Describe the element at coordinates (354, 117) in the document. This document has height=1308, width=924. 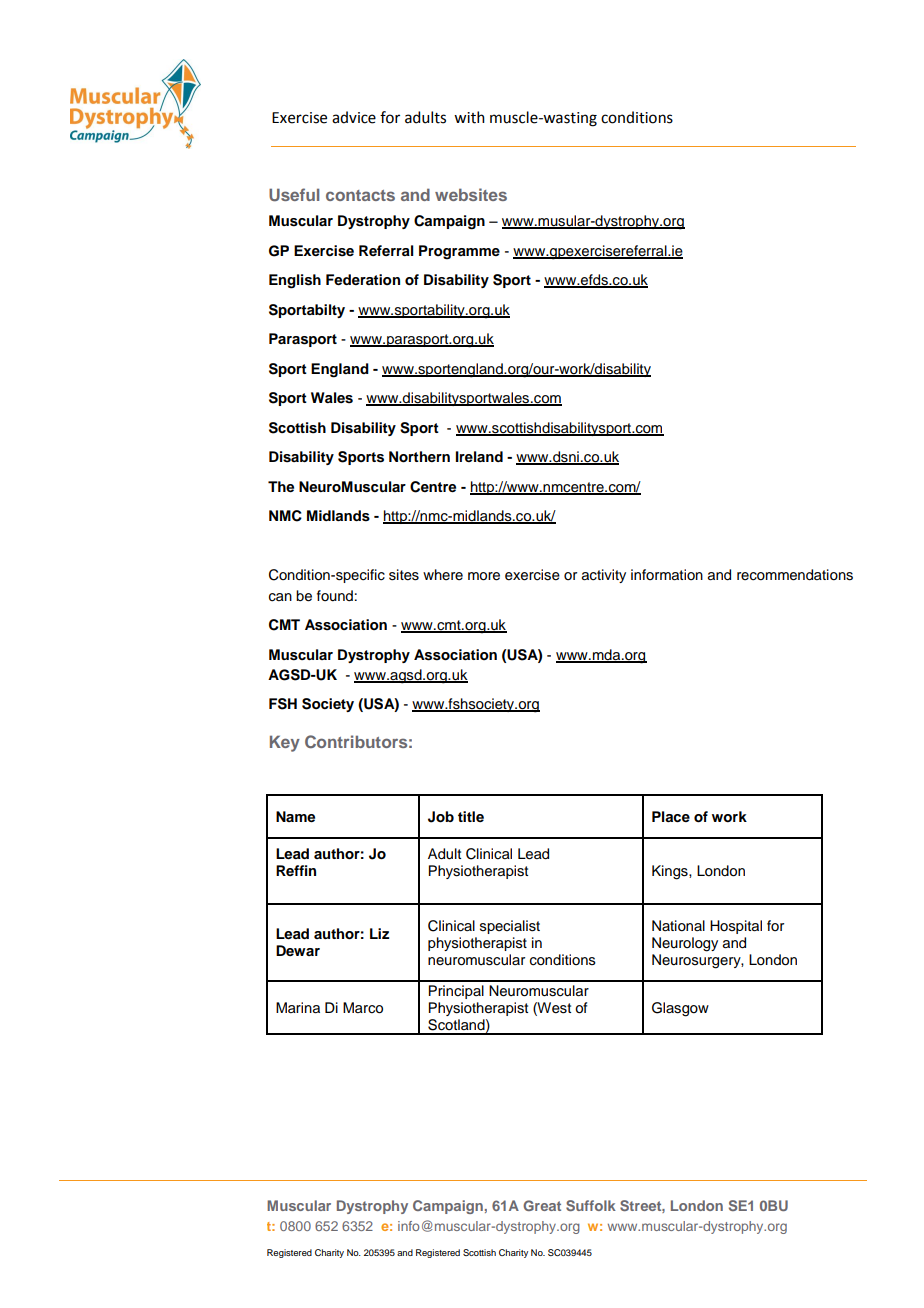
I see `advice` at that location.
